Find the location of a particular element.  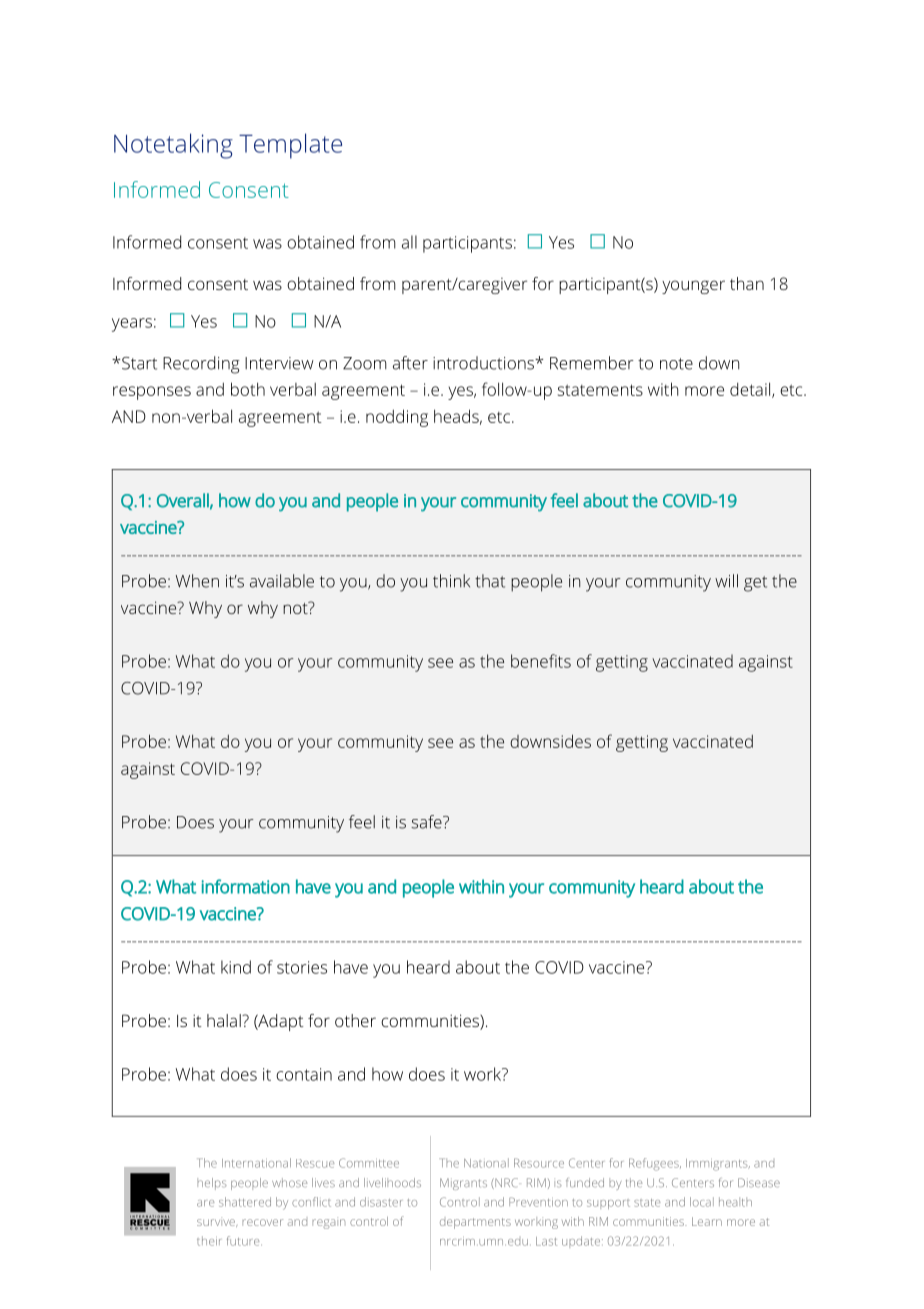

Template is located at coordinates (290, 146).
